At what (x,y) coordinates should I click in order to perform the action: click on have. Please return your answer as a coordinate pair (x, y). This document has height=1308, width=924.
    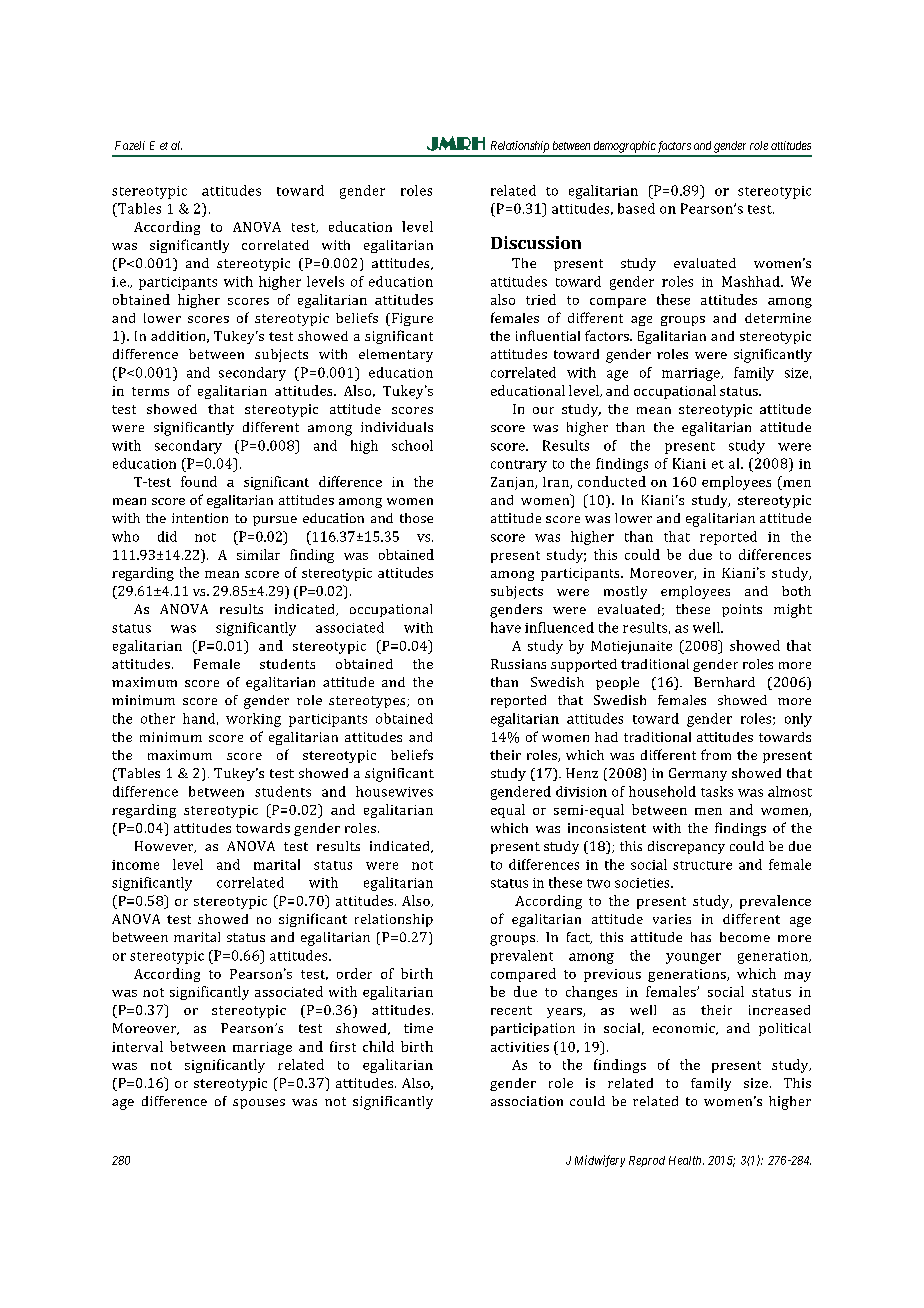
    Looking at the image, I should click on (506, 627).
